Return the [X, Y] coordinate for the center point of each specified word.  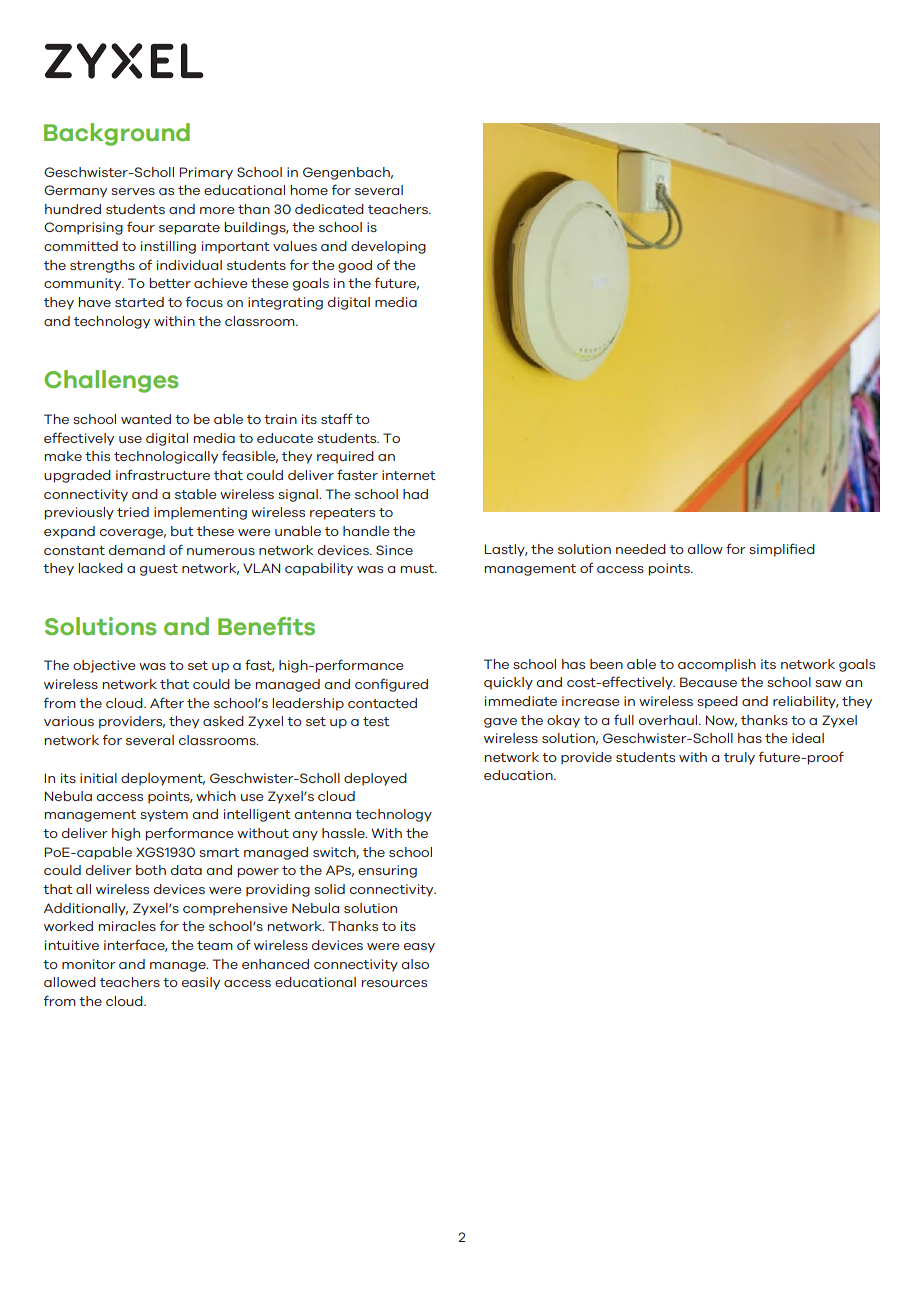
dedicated [329, 209]
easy [419, 948]
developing [388, 247]
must [419, 568]
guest [159, 570]
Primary [206, 173]
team [215, 945]
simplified [782, 550]
